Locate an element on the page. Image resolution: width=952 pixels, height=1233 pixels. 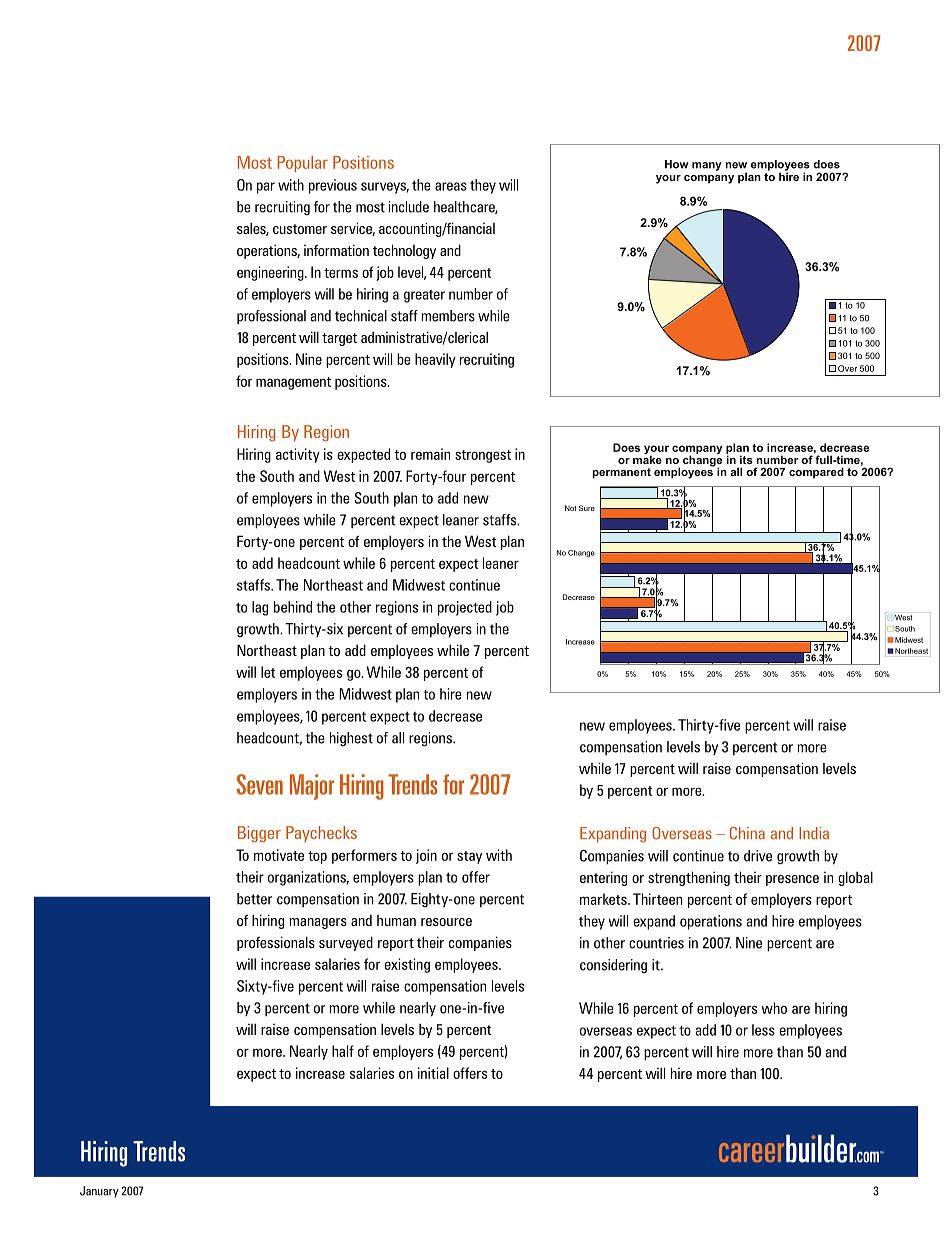
let is located at coordinates (268, 672).
